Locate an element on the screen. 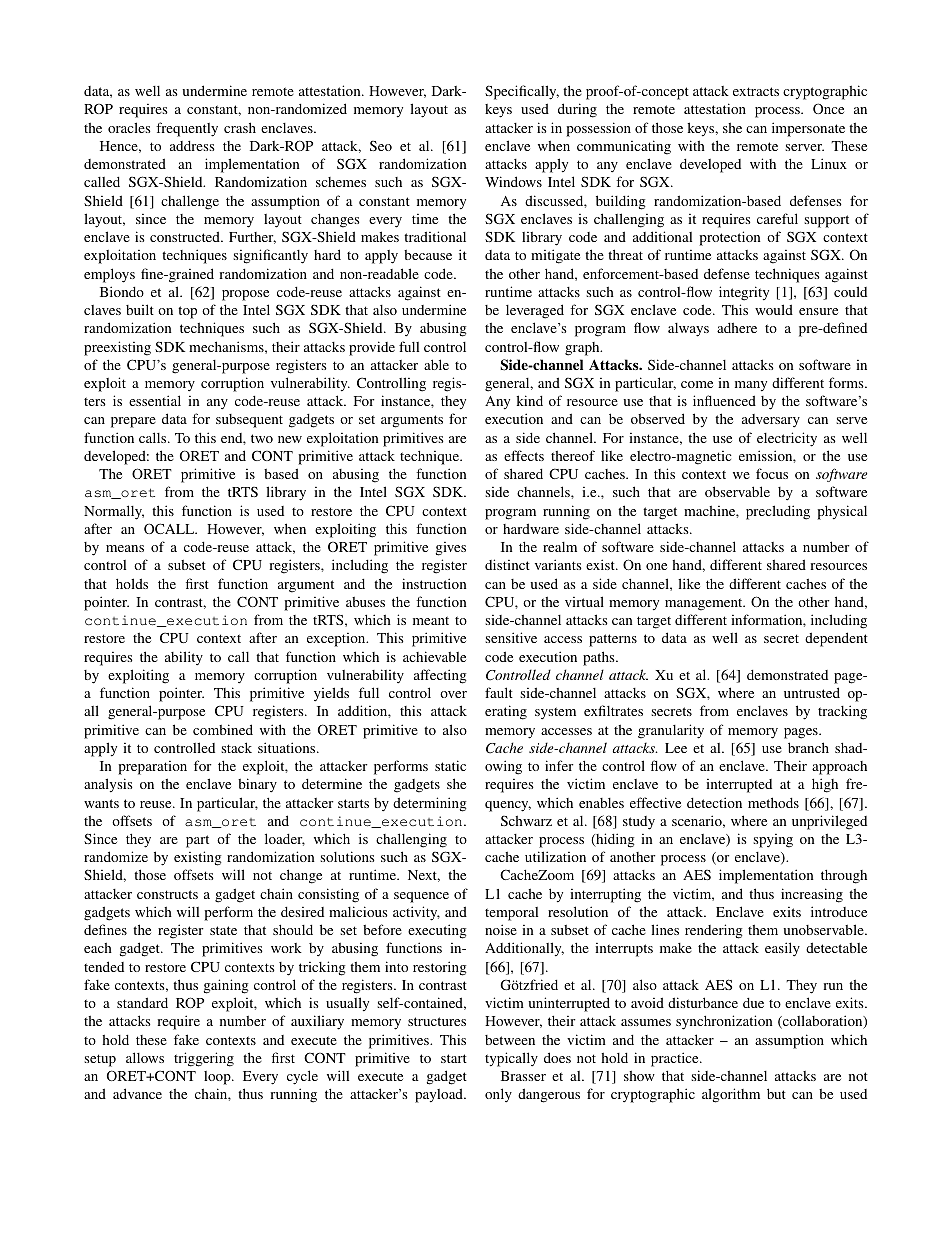  many is located at coordinates (751, 386).
